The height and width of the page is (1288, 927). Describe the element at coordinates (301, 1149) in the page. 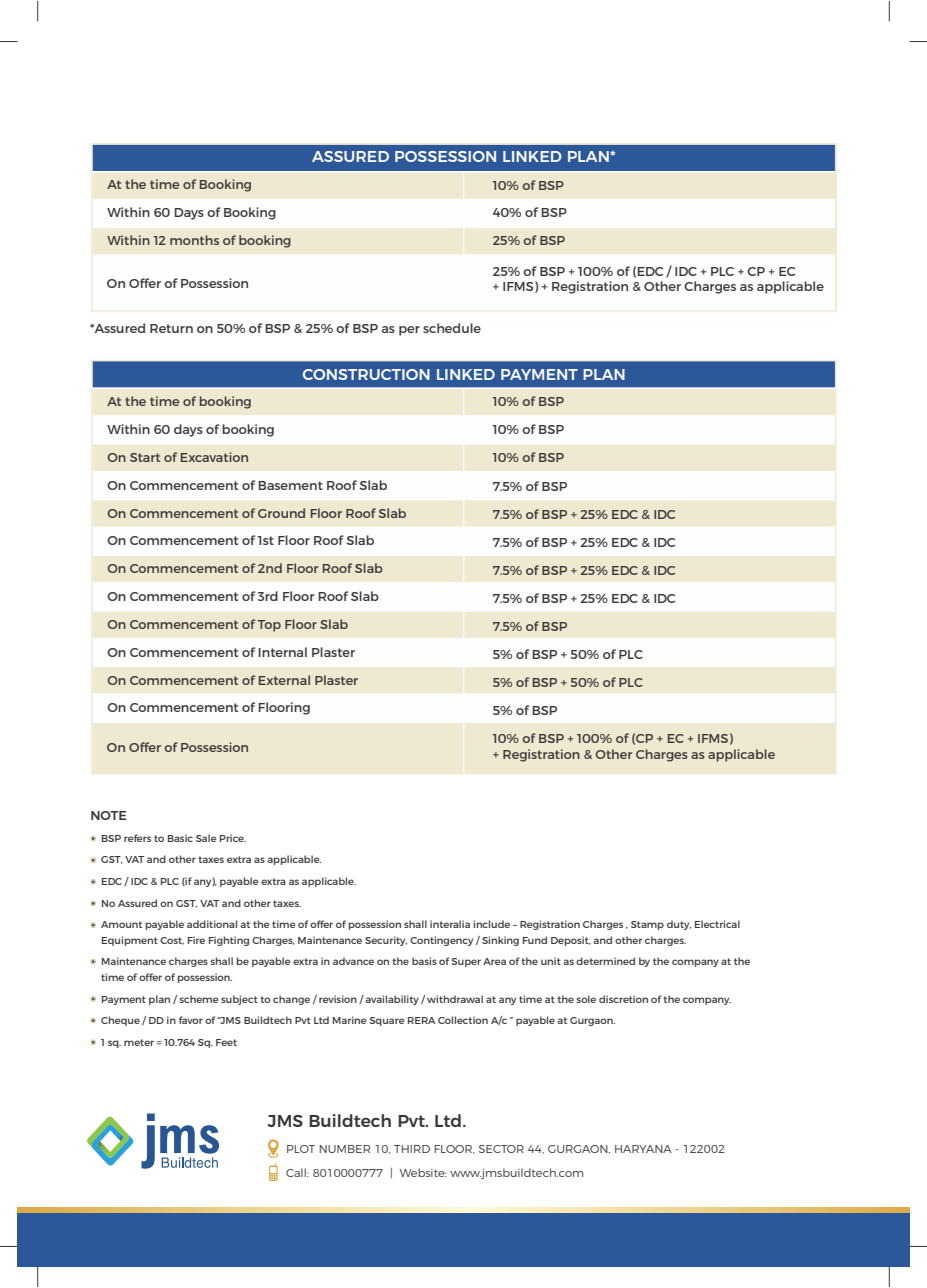

I see `PLOT` at that location.
